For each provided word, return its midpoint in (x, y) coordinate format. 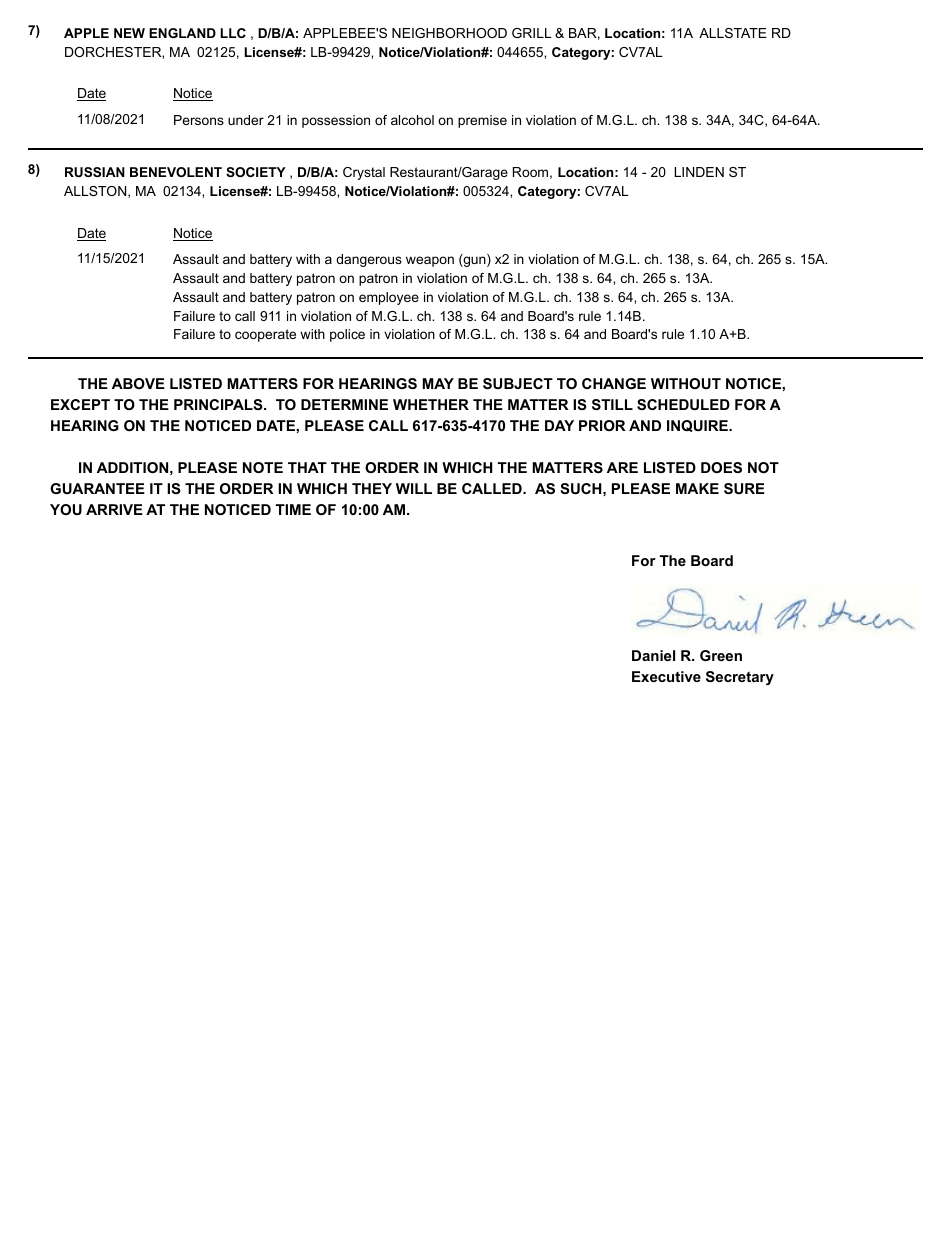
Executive (666, 676)
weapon (430, 261)
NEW (129, 33)
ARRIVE (114, 509)
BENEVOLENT (176, 172)
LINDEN (699, 172)
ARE (622, 467)
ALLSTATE (733, 33)
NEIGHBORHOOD (449, 33)
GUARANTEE (97, 488)
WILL (414, 488)
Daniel (653, 655)
